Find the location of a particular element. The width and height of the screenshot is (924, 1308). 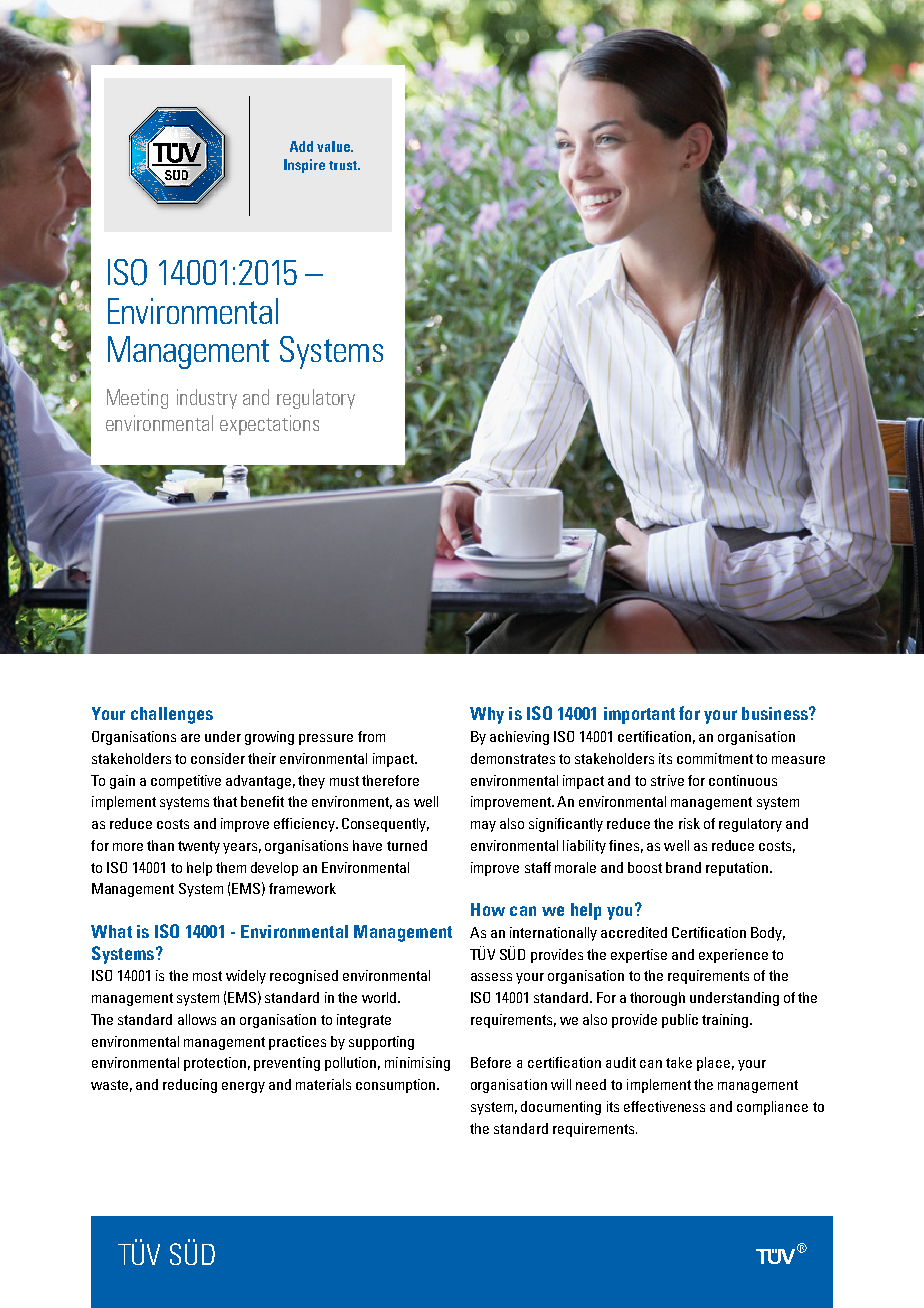

experience is located at coordinates (733, 956).
